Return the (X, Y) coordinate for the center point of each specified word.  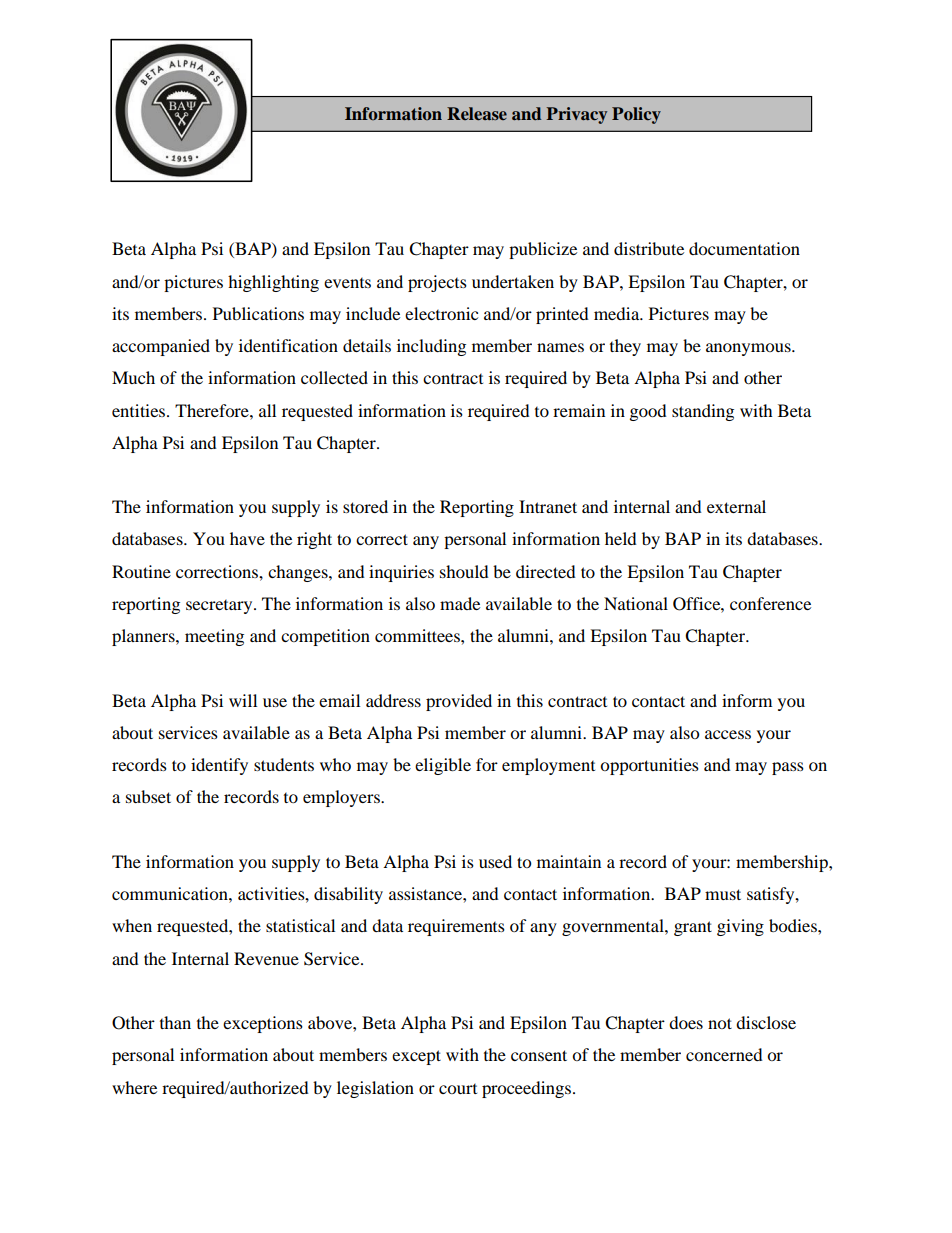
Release (477, 113)
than (175, 1022)
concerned (724, 1054)
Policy (636, 115)
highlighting (273, 283)
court (458, 1089)
